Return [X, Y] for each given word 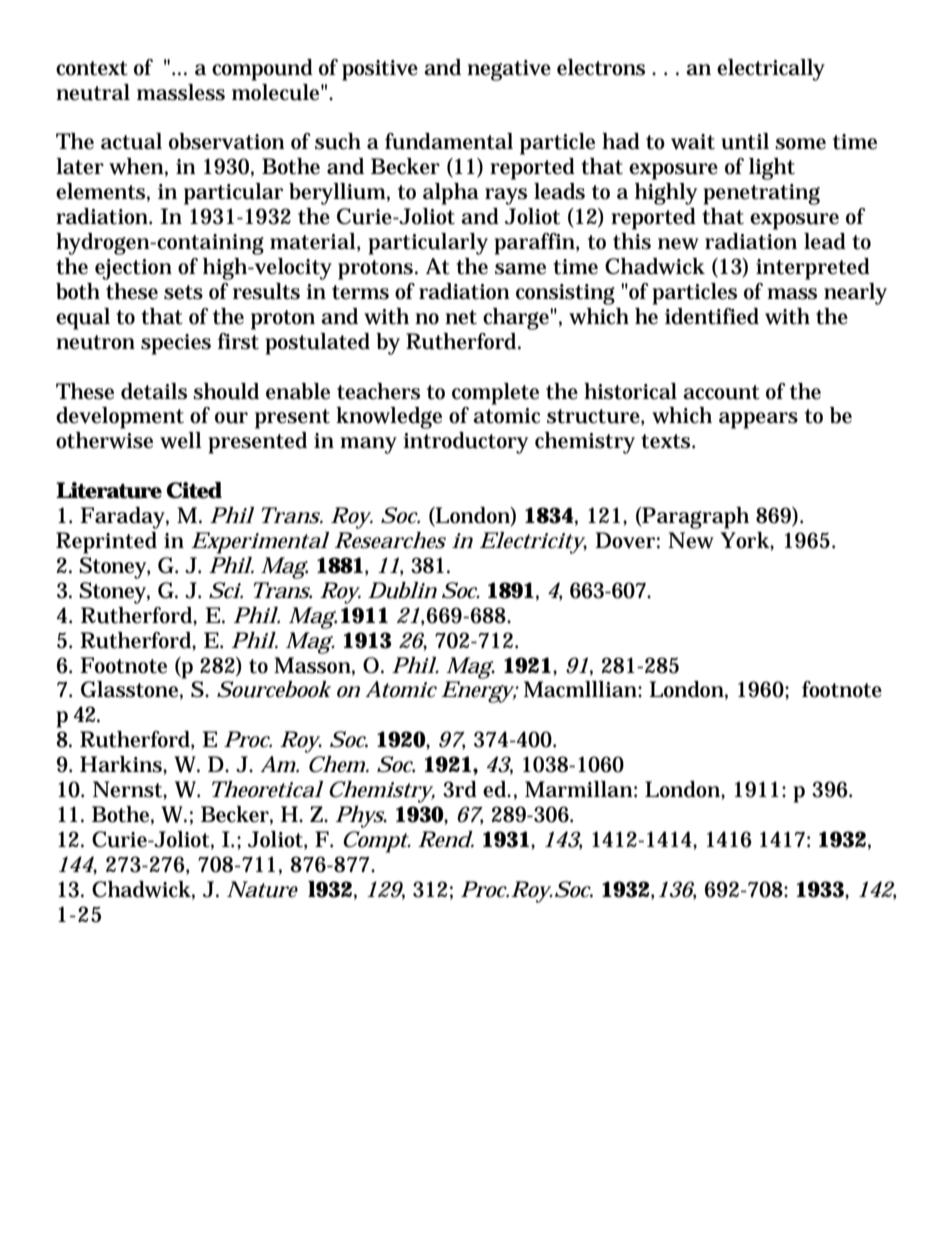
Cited [194, 490]
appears [758, 420]
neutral [93, 92]
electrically [771, 70]
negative [509, 70]
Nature [262, 889]
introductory [465, 443]
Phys [361, 817]
